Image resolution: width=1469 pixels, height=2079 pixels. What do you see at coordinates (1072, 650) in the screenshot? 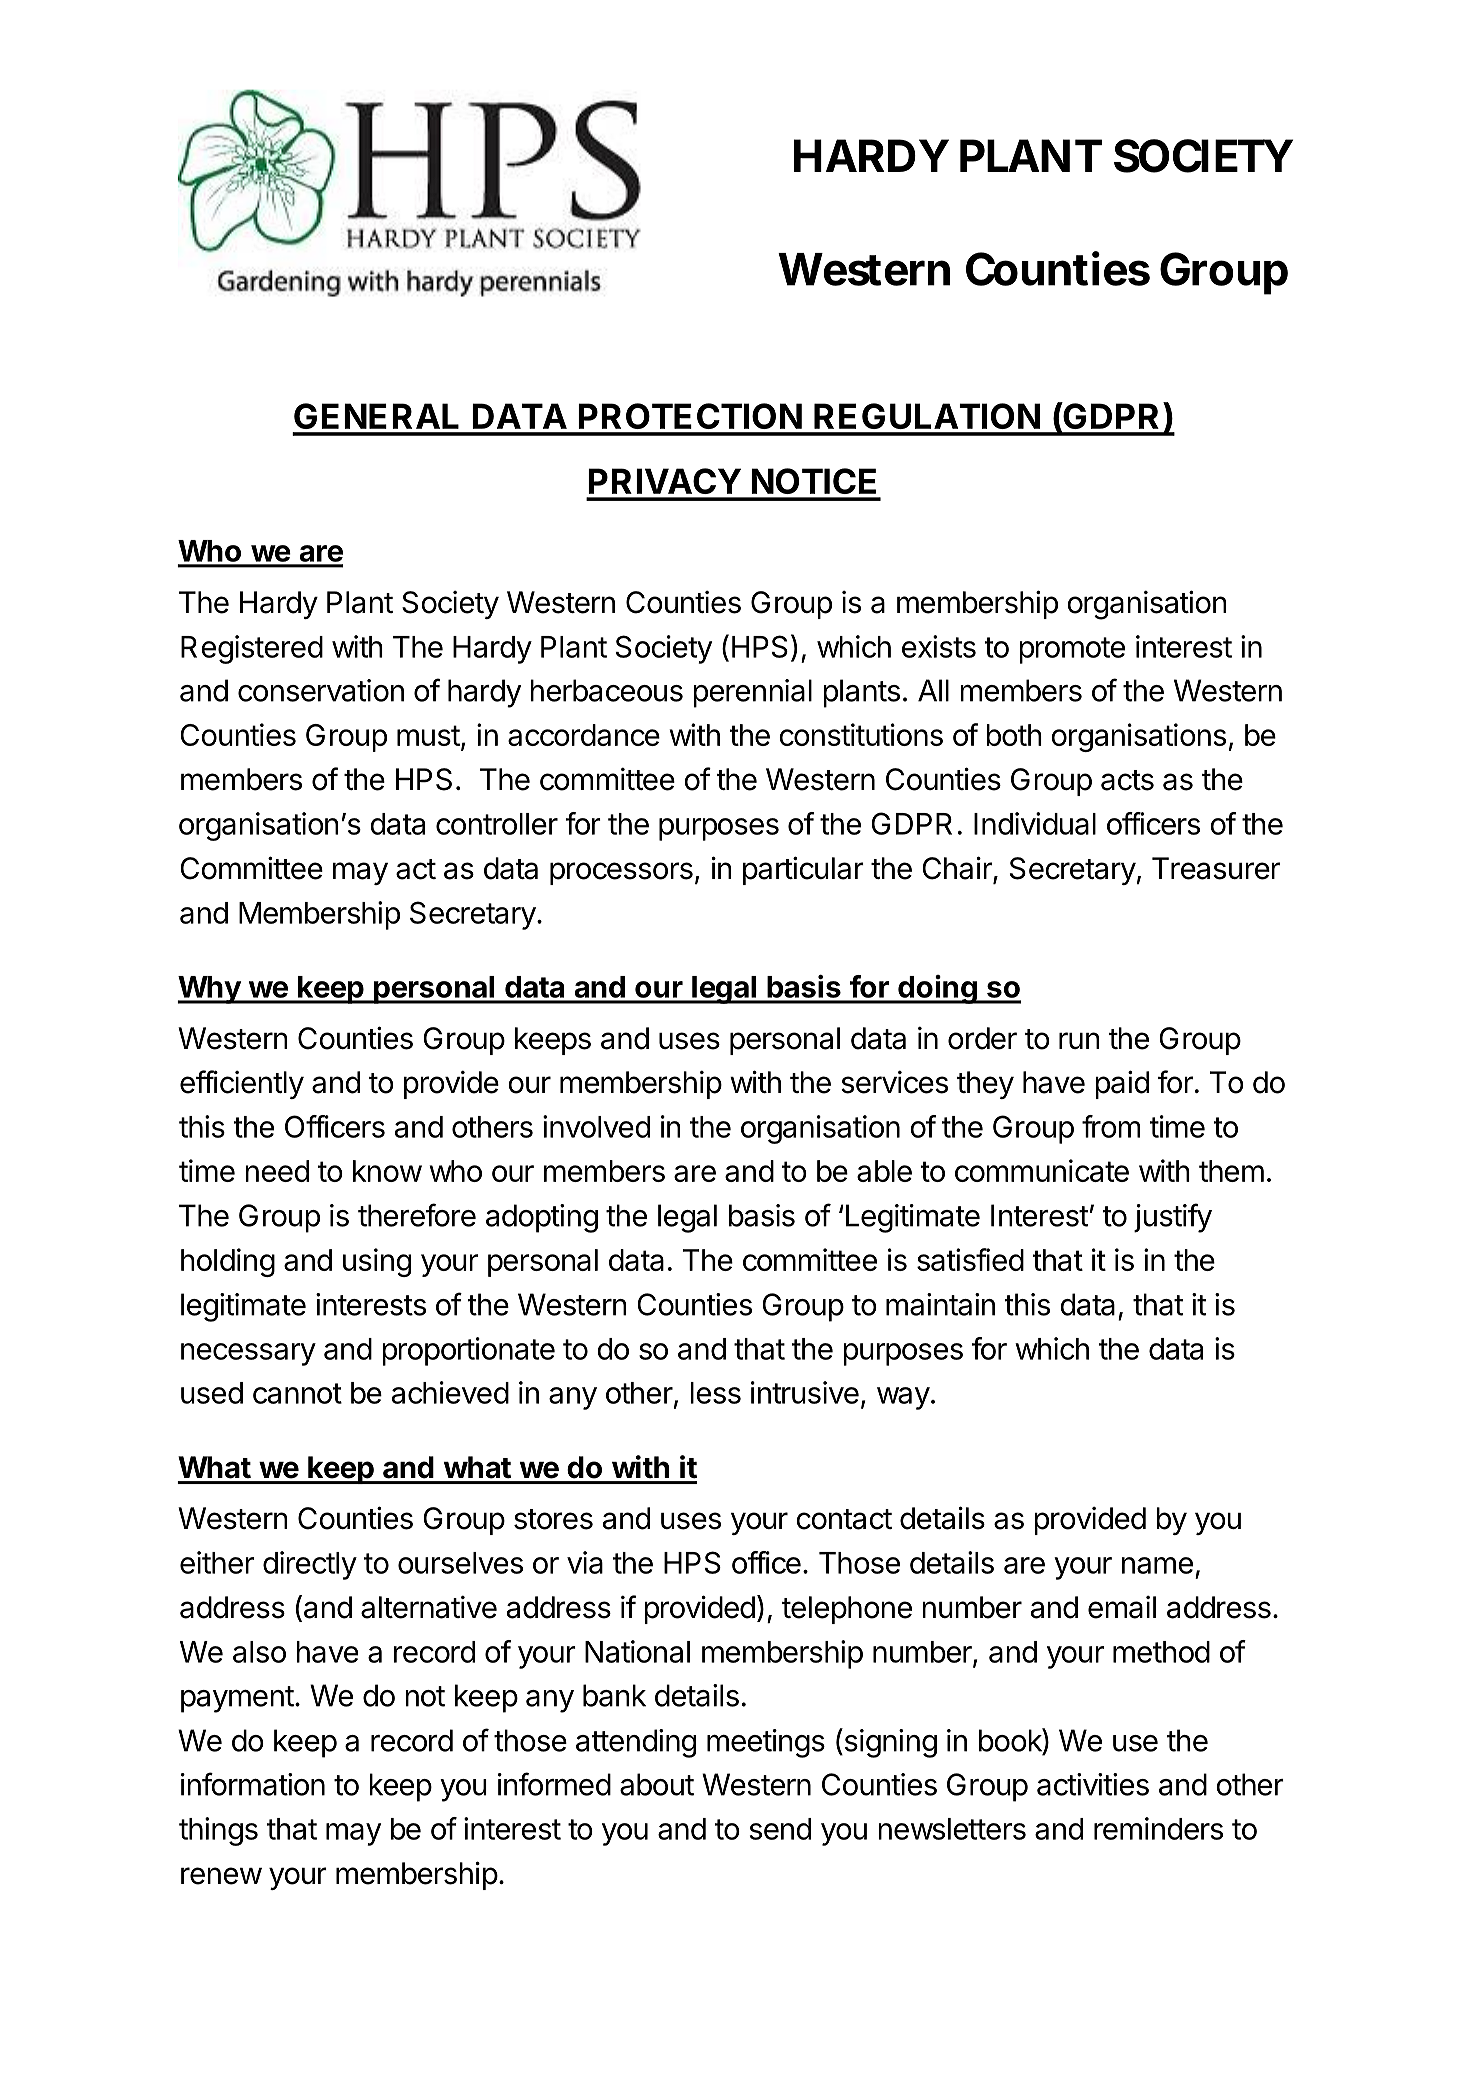
I see `promote` at bounding box center [1072, 650].
